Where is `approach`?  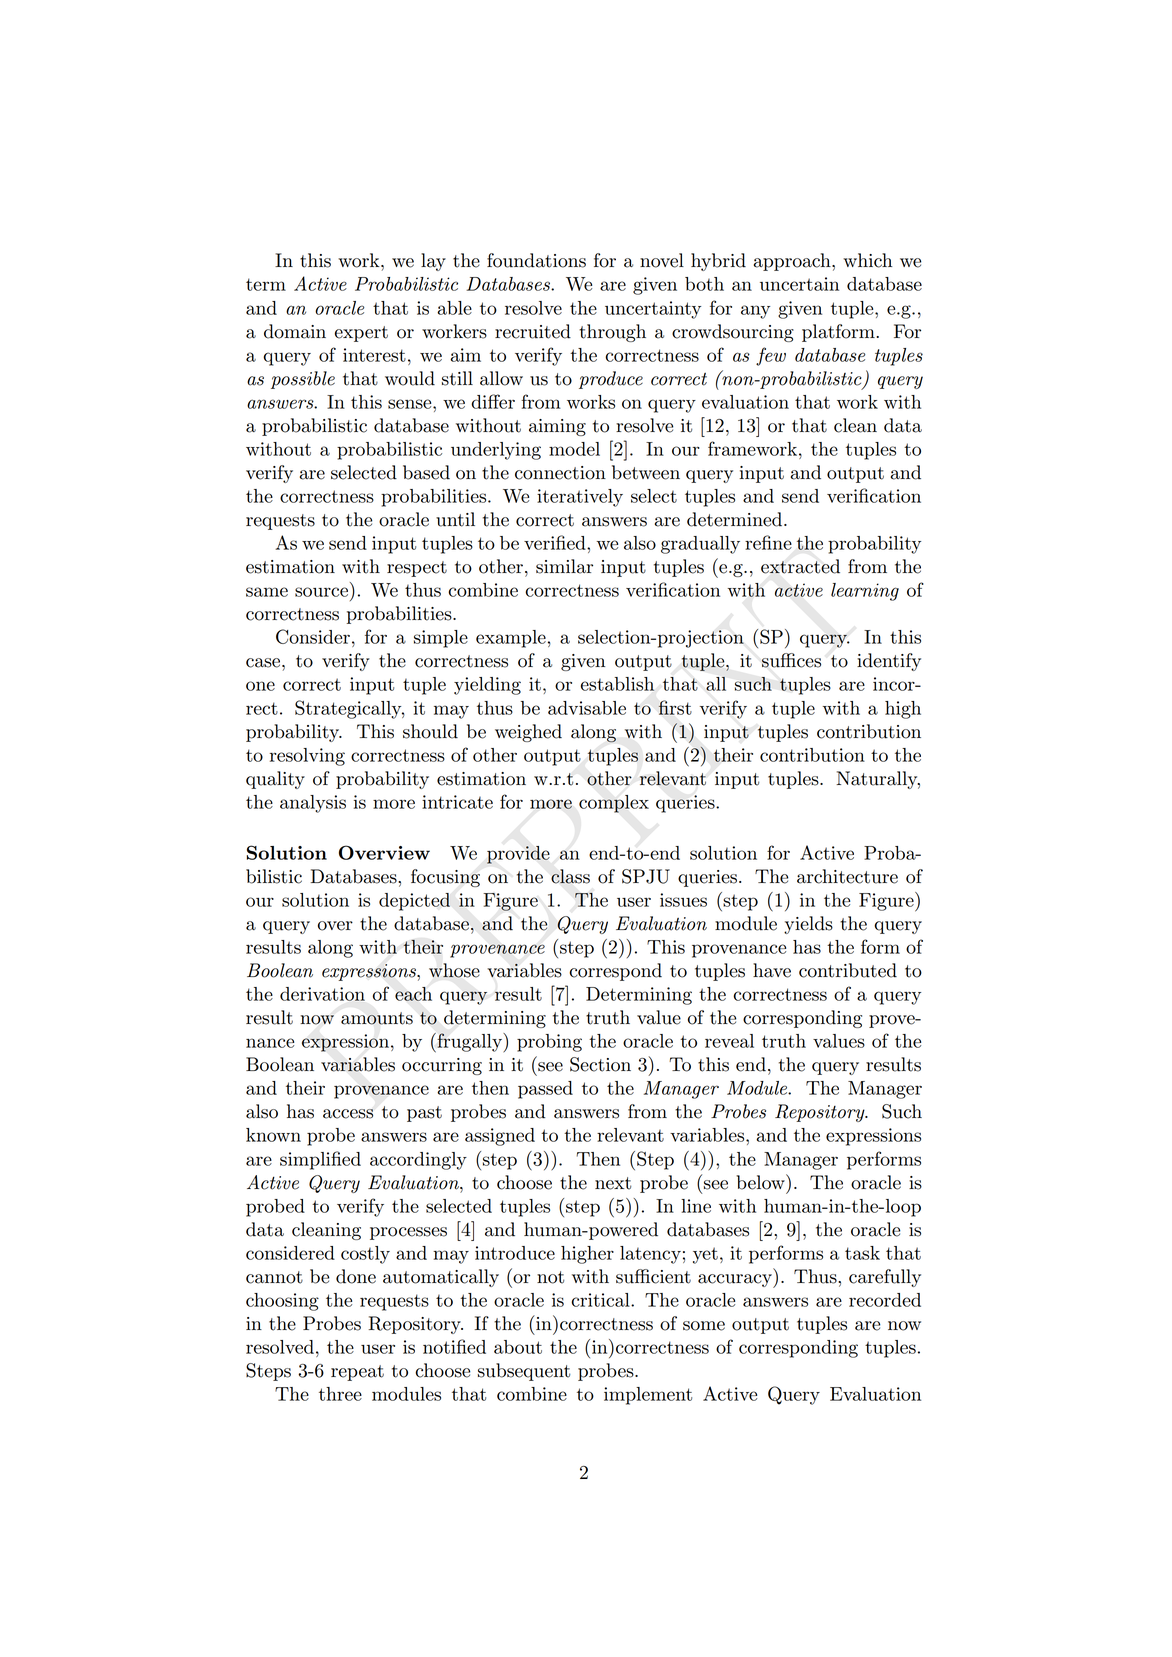 approach is located at coordinates (793, 262).
